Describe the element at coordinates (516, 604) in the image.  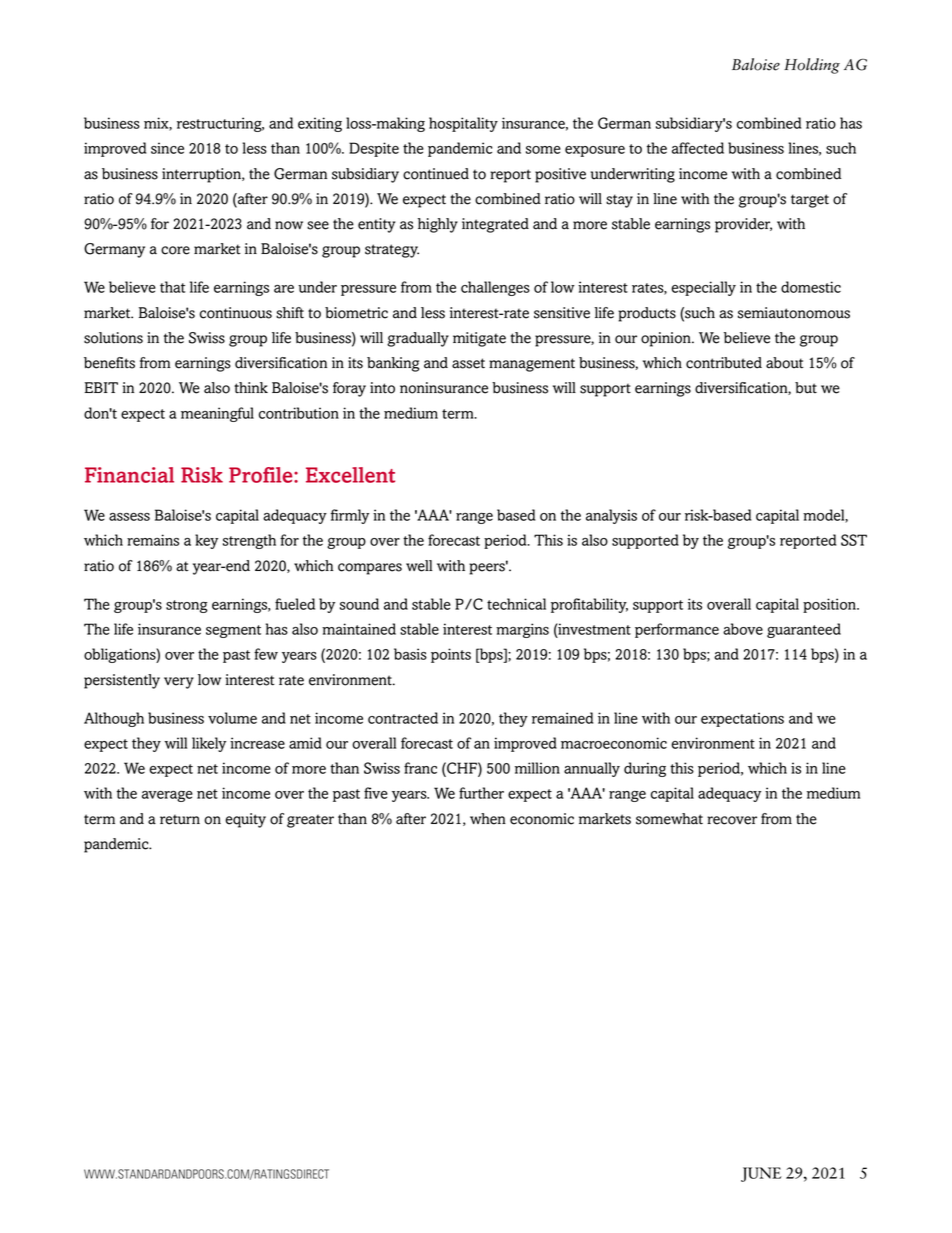
I see `technical` at that location.
